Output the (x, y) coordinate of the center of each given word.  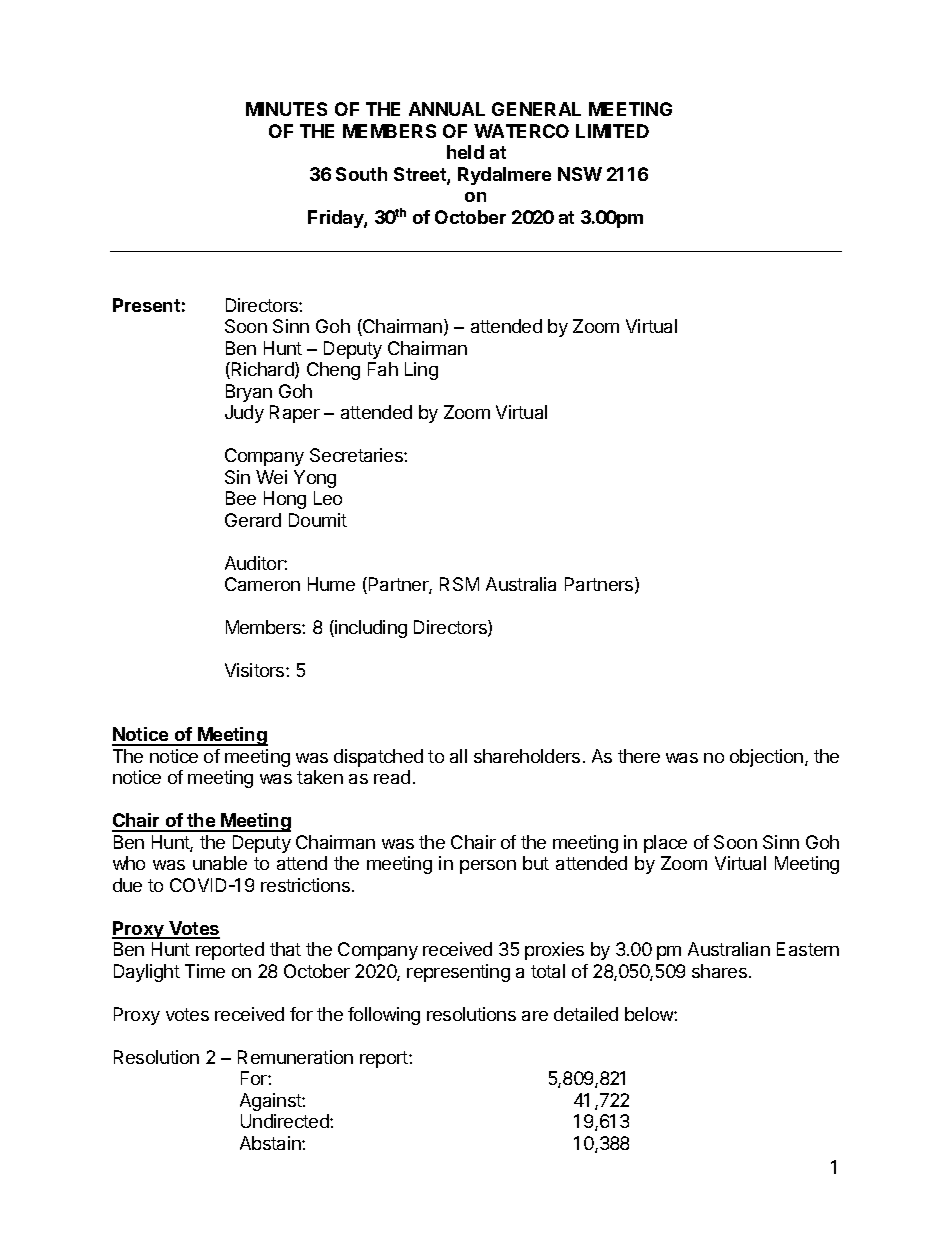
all (458, 756)
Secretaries (357, 455)
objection (766, 758)
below (650, 1014)
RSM (459, 584)
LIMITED (612, 131)
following (384, 1016)
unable (220, 863)
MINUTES (286, 109)
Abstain (271, 1143)
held (465, 152)
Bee (241, 498)
